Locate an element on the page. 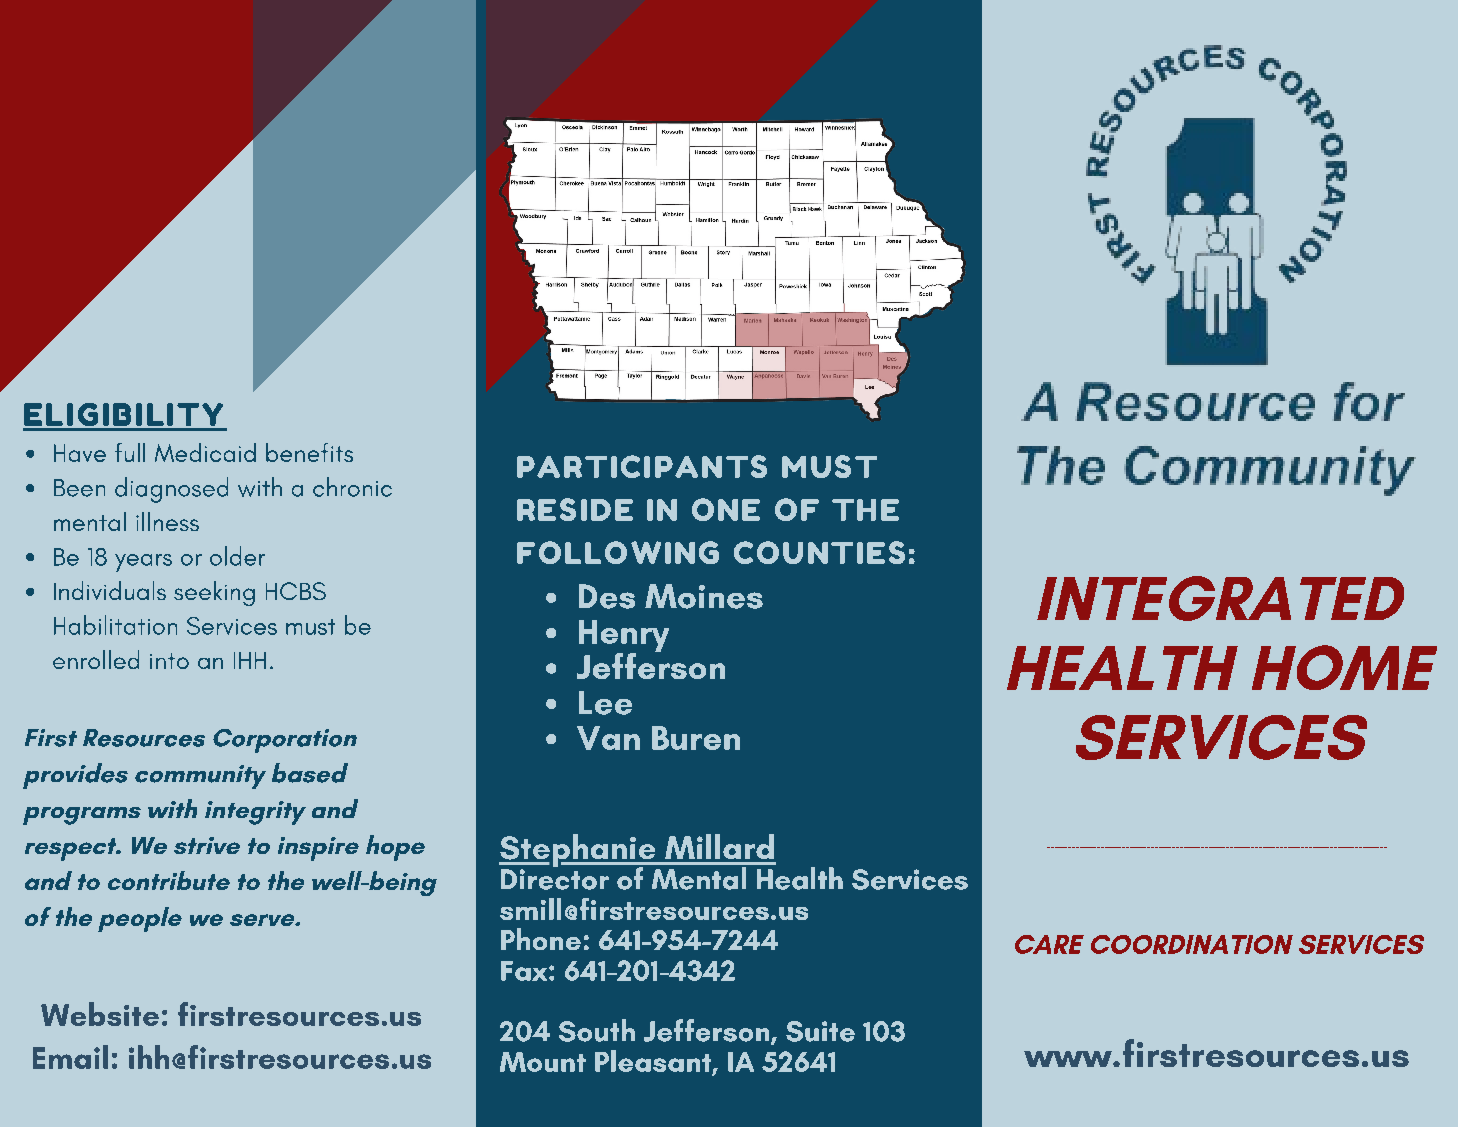  South is located at coordinates (597, 1030).
